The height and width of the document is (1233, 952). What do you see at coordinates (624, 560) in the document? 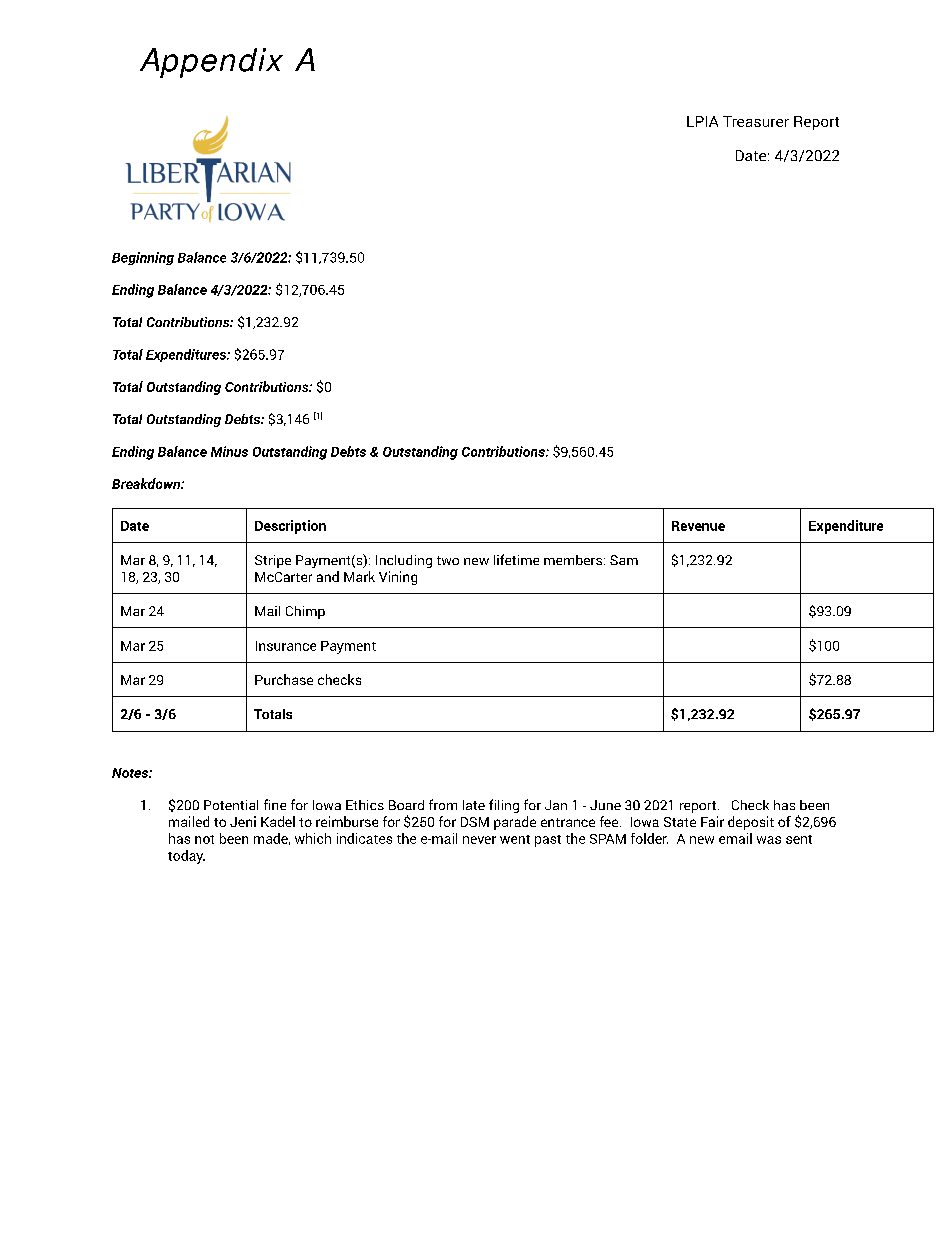
I see `Sam` at bounding box center [624, 560].
